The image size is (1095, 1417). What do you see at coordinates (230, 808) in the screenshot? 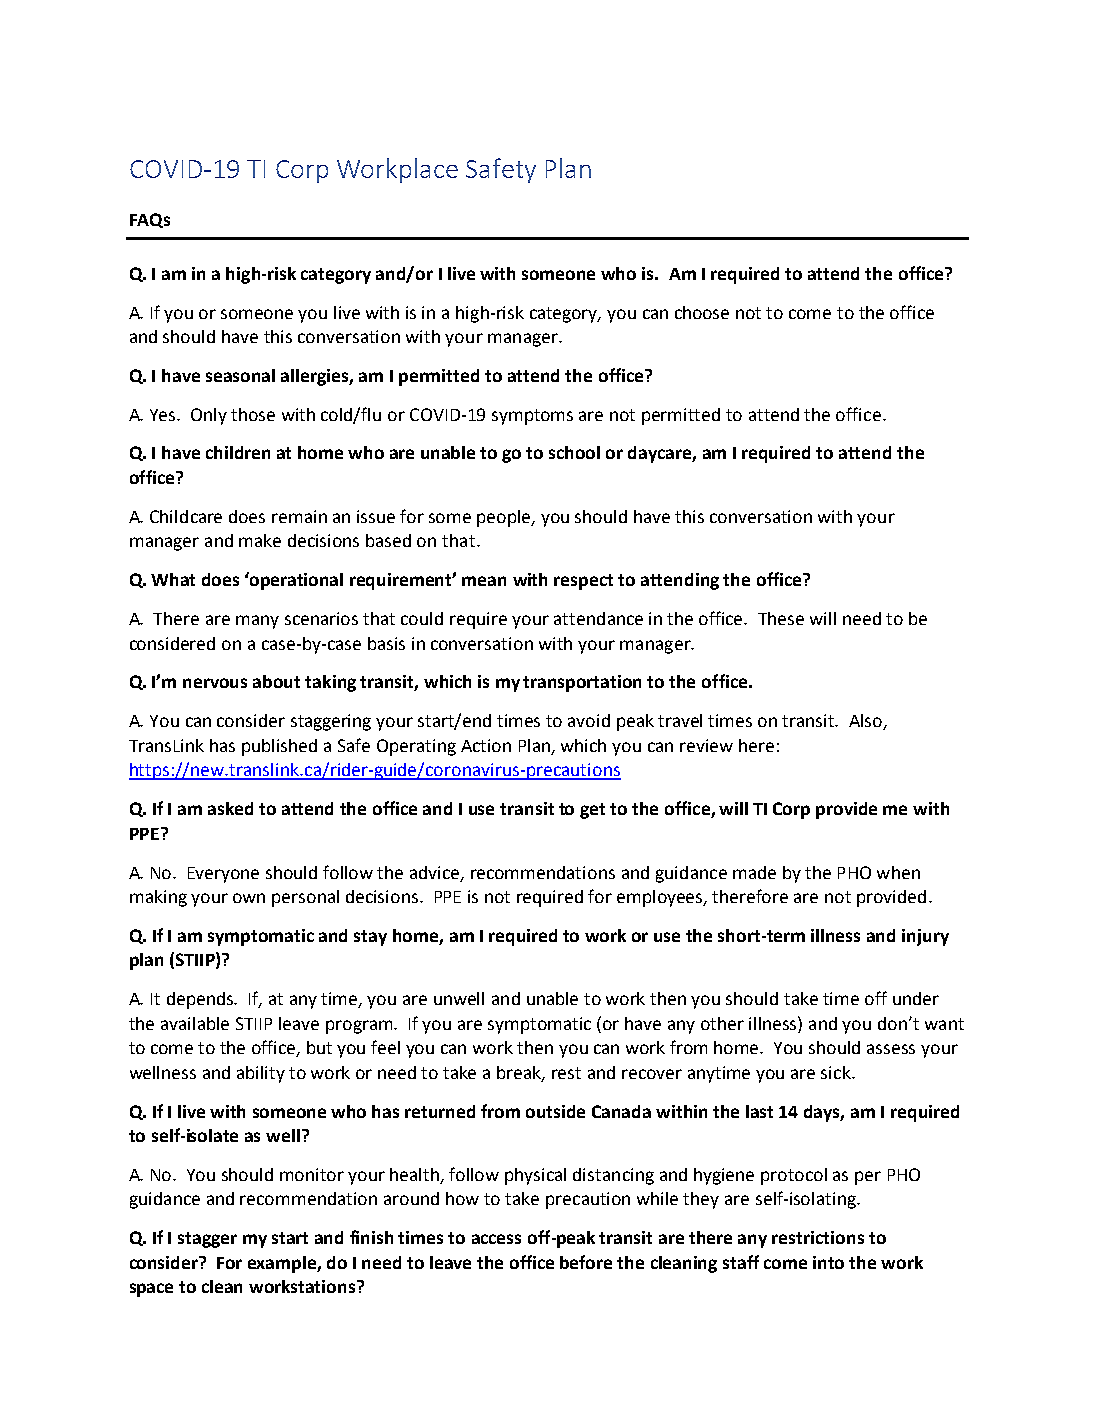
I see `asked` at bounding box center [230, 808].
